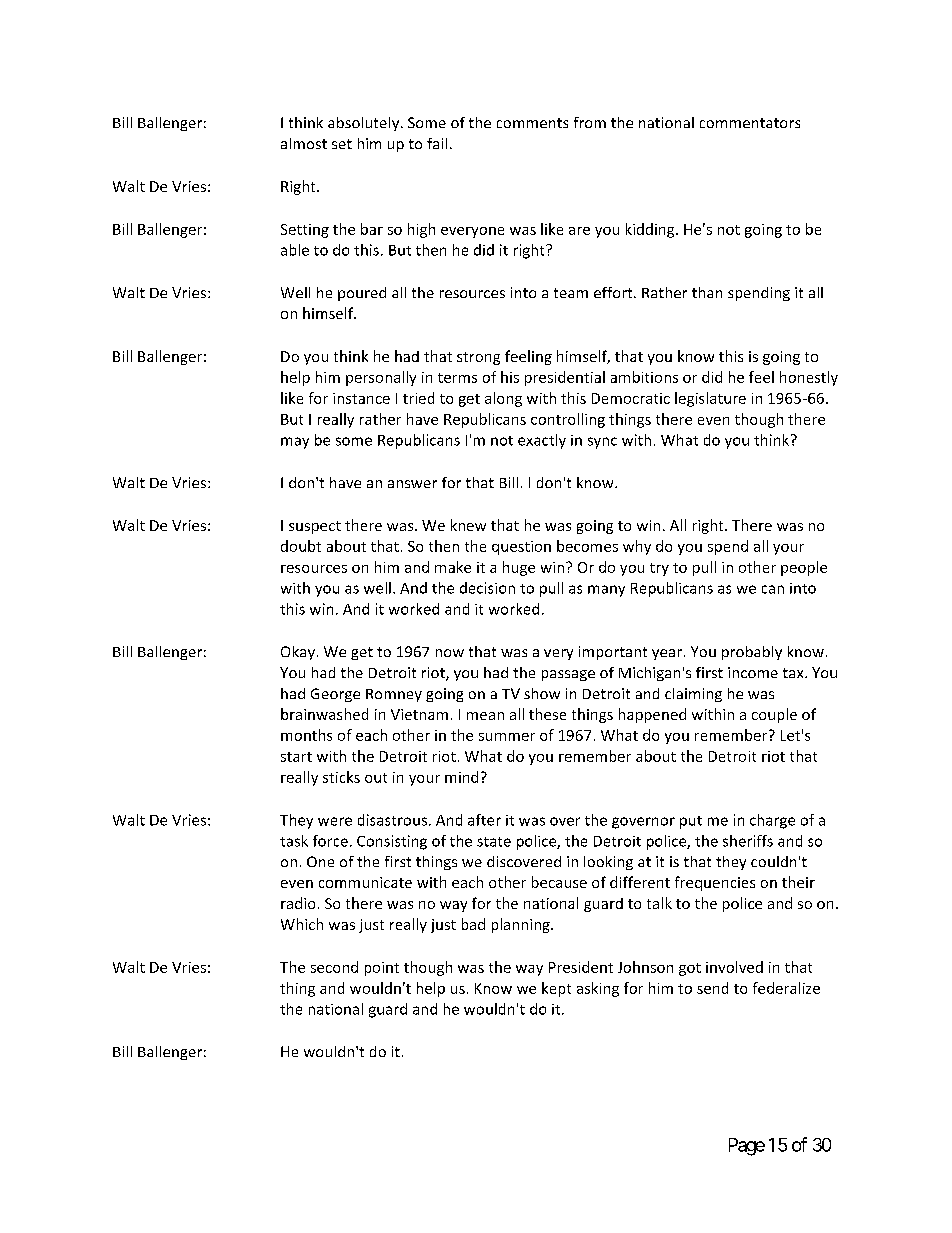 The height and width of the image is (1233, 952). What do you see at coordinates (752, 653) in the image?
I see `probably` at bounding box center [752, 653].
